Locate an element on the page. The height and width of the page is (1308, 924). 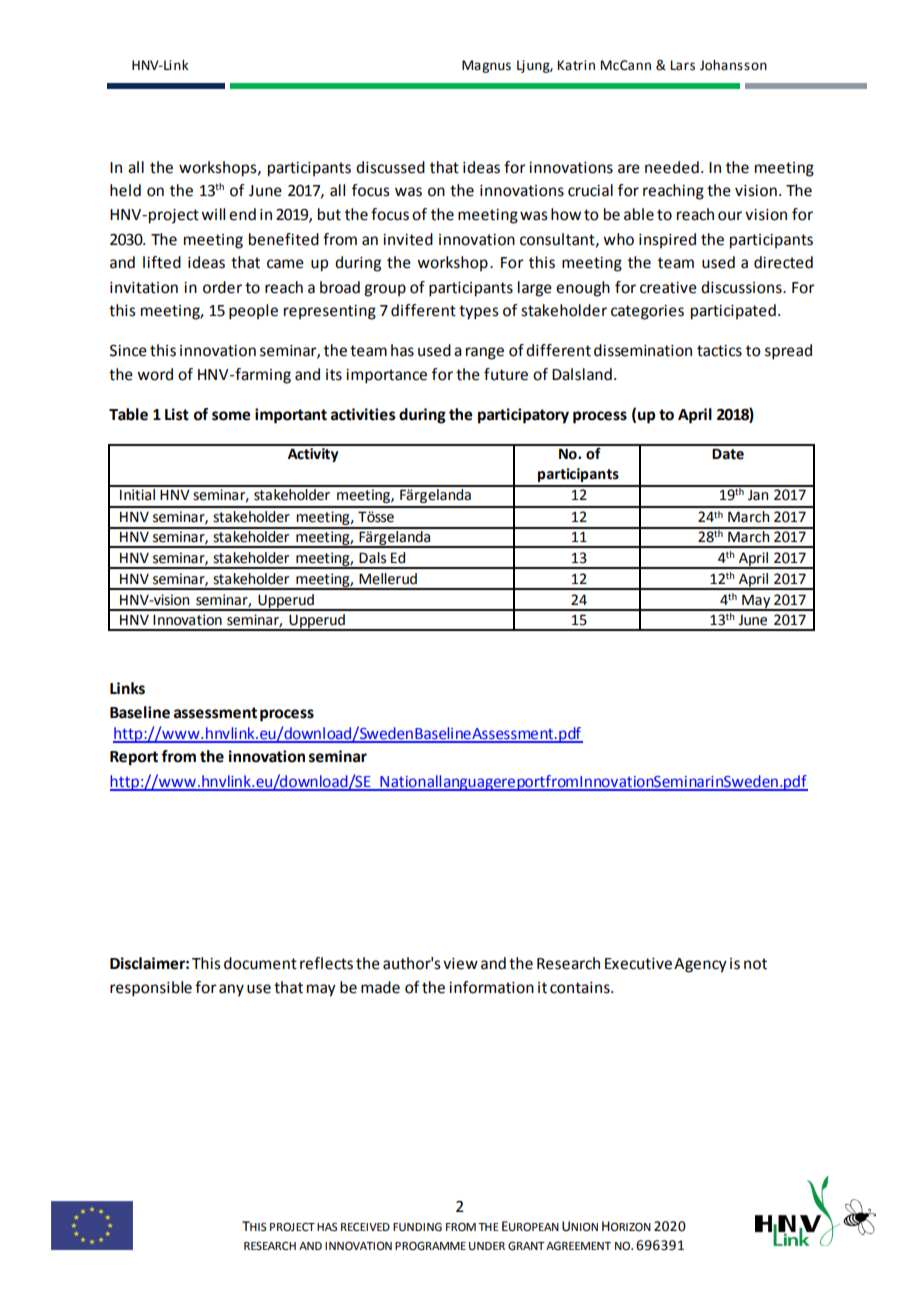
view is located at coordinates (460, 964).
